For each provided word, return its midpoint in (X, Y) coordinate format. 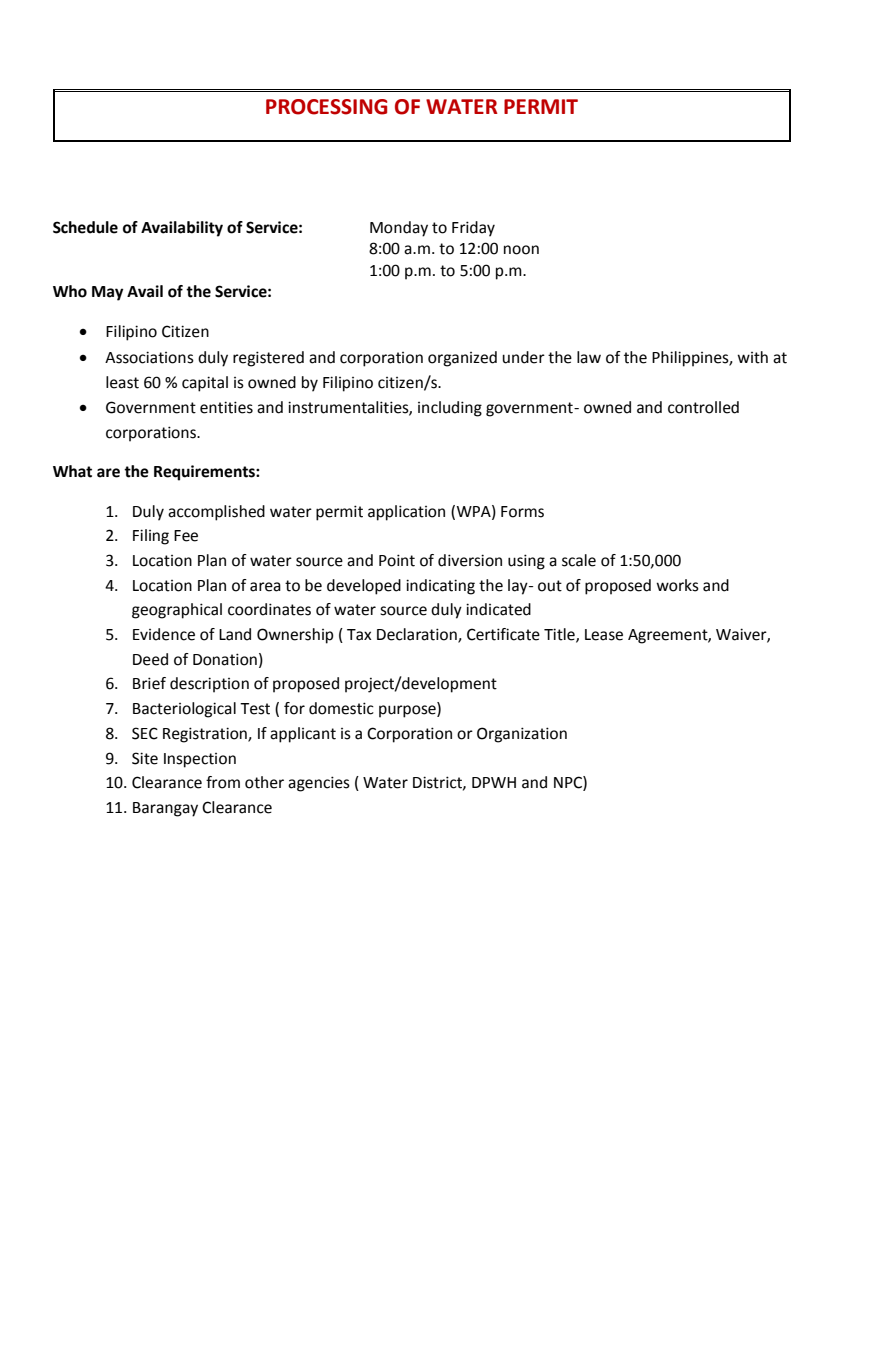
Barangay (165, 809)
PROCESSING (326, 107)
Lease (604, 635)
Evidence (164, 634)
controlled (703, 407)
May (107, 293)
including (450, 409)
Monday (399, 229)
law (589, 357)
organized (462, 359)
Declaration (418, 635)
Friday (473, 229)
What (72, 471)
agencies (319, 784)
